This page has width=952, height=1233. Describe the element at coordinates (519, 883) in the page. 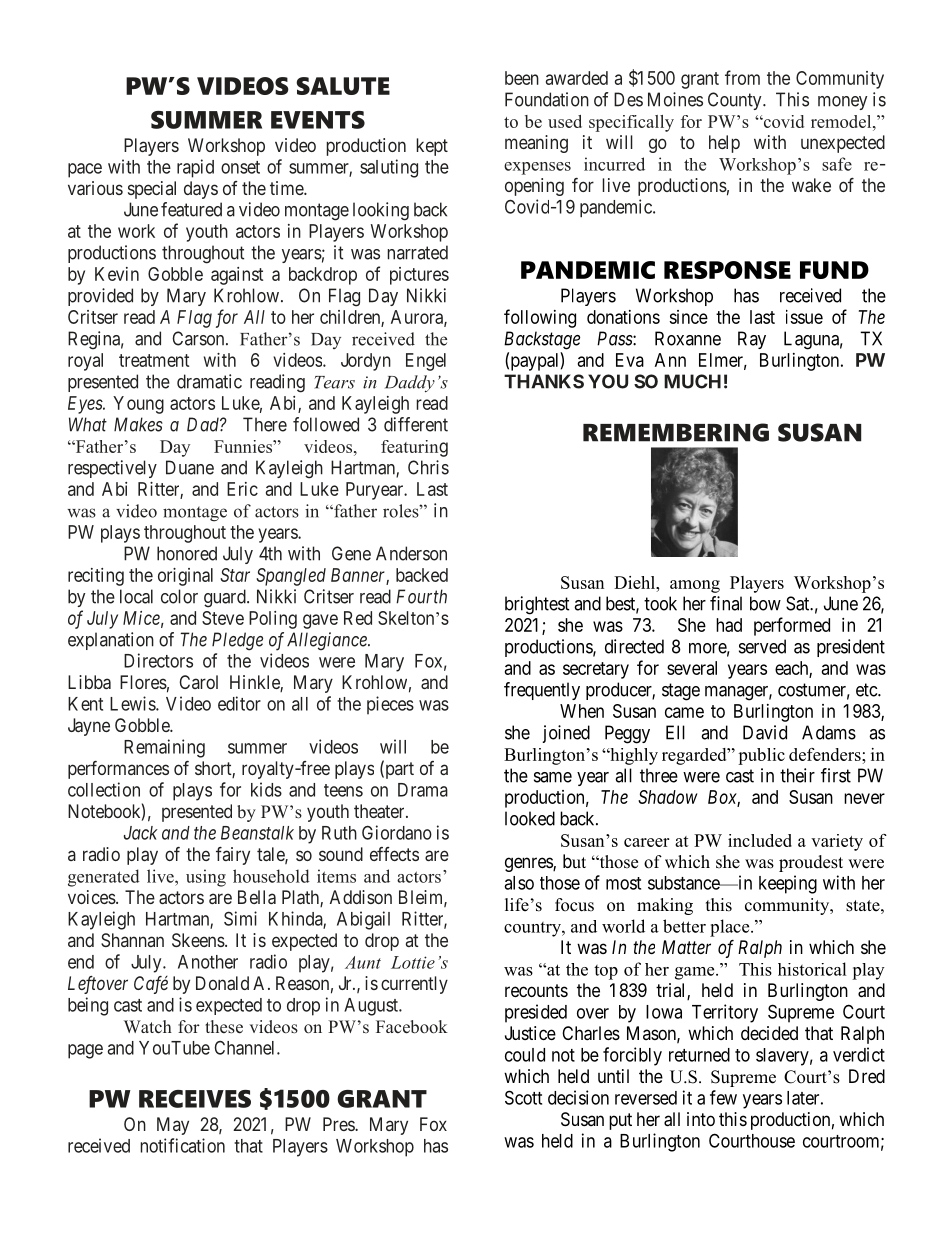

I see `also` at that location.
